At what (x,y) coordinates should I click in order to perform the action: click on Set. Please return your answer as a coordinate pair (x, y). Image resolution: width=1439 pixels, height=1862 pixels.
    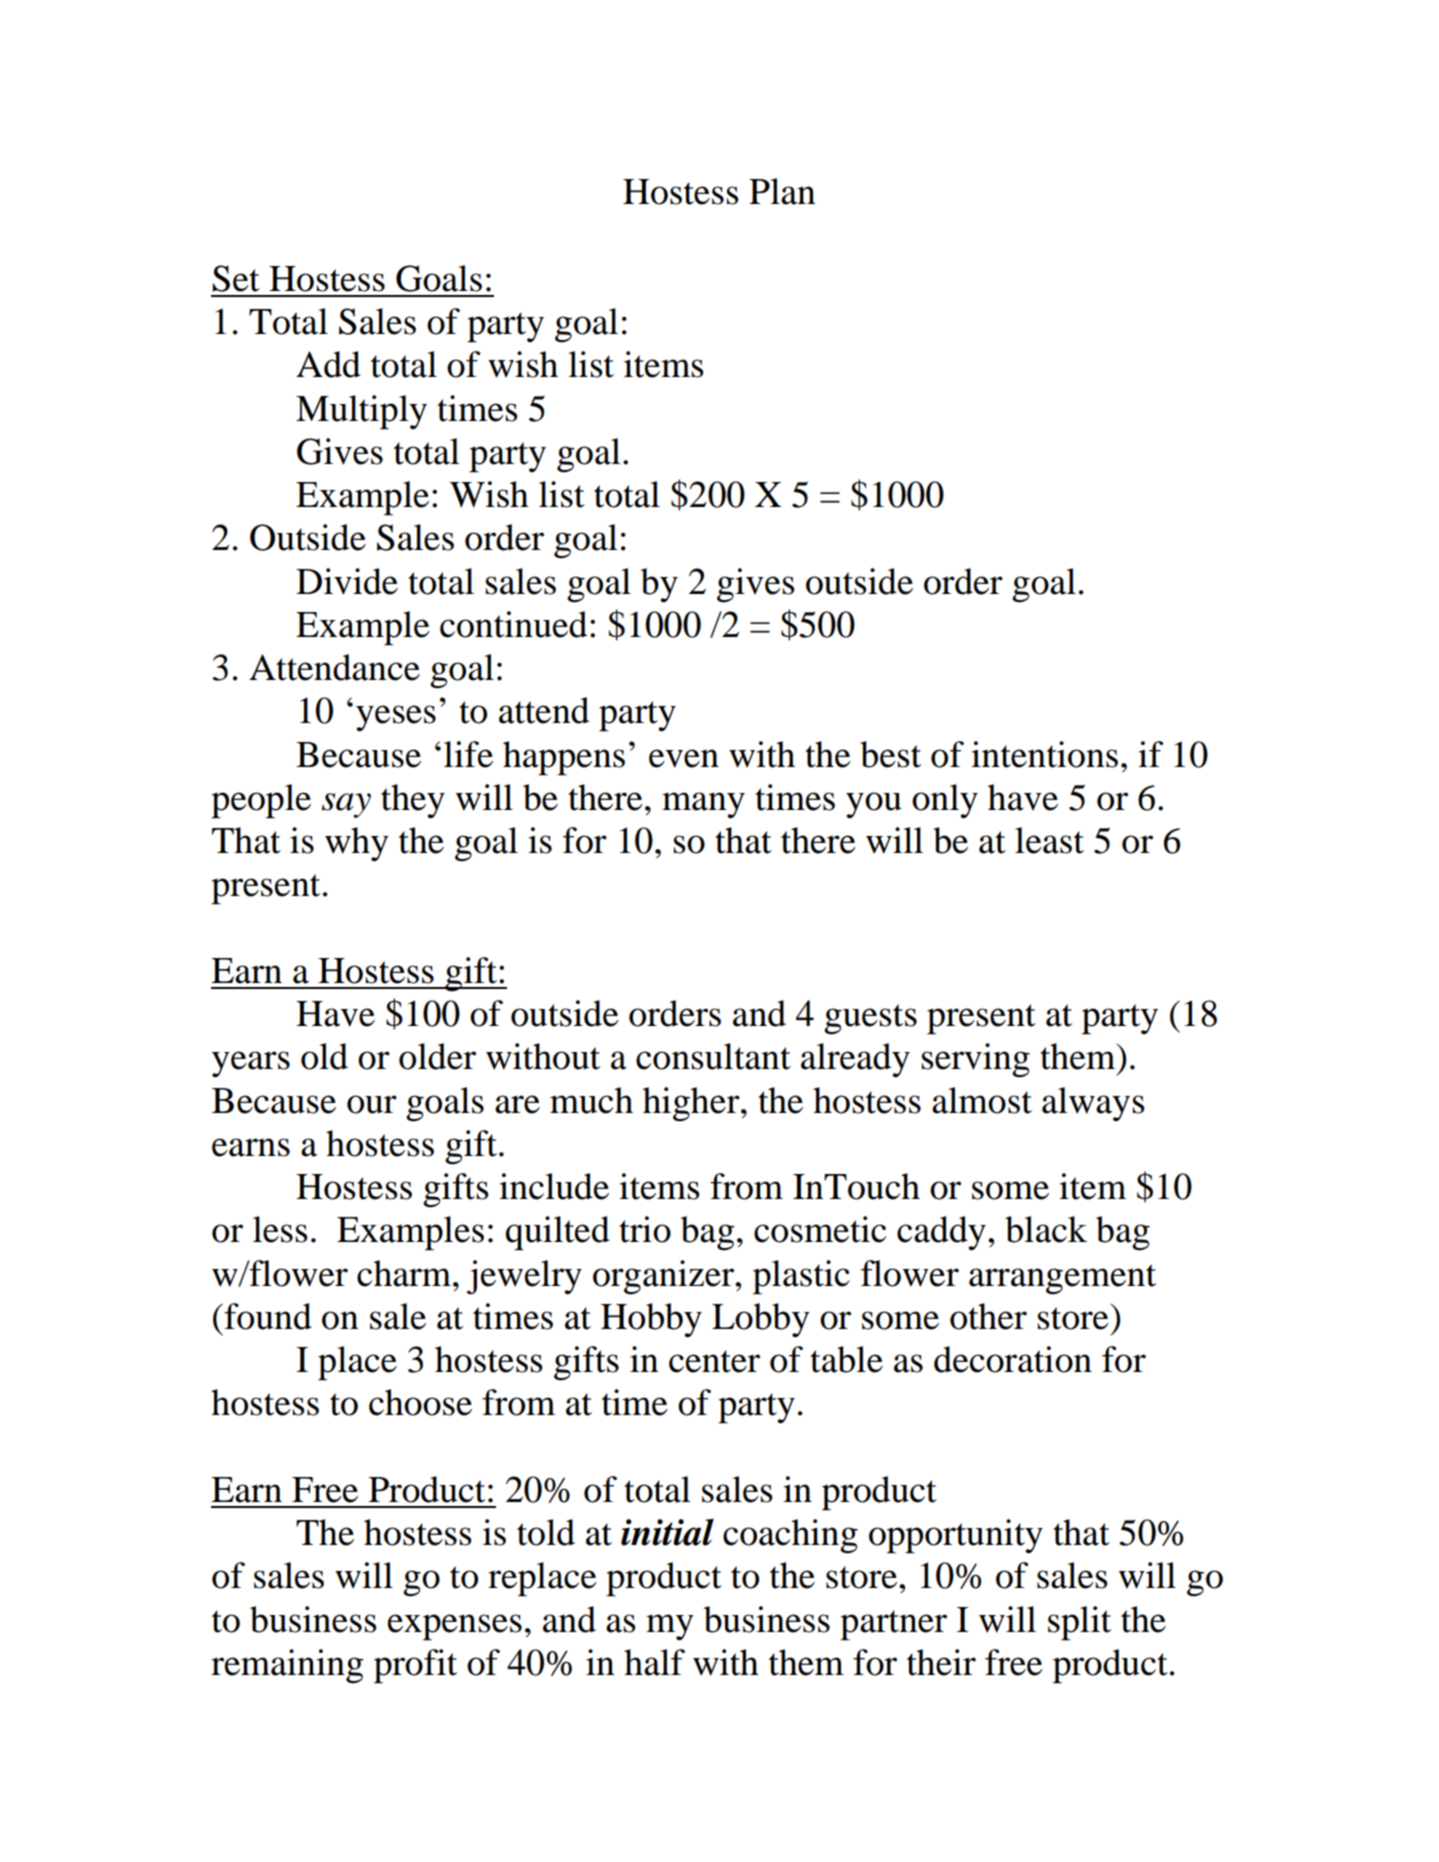
    Looking at the image, I should click on (236, 278).
